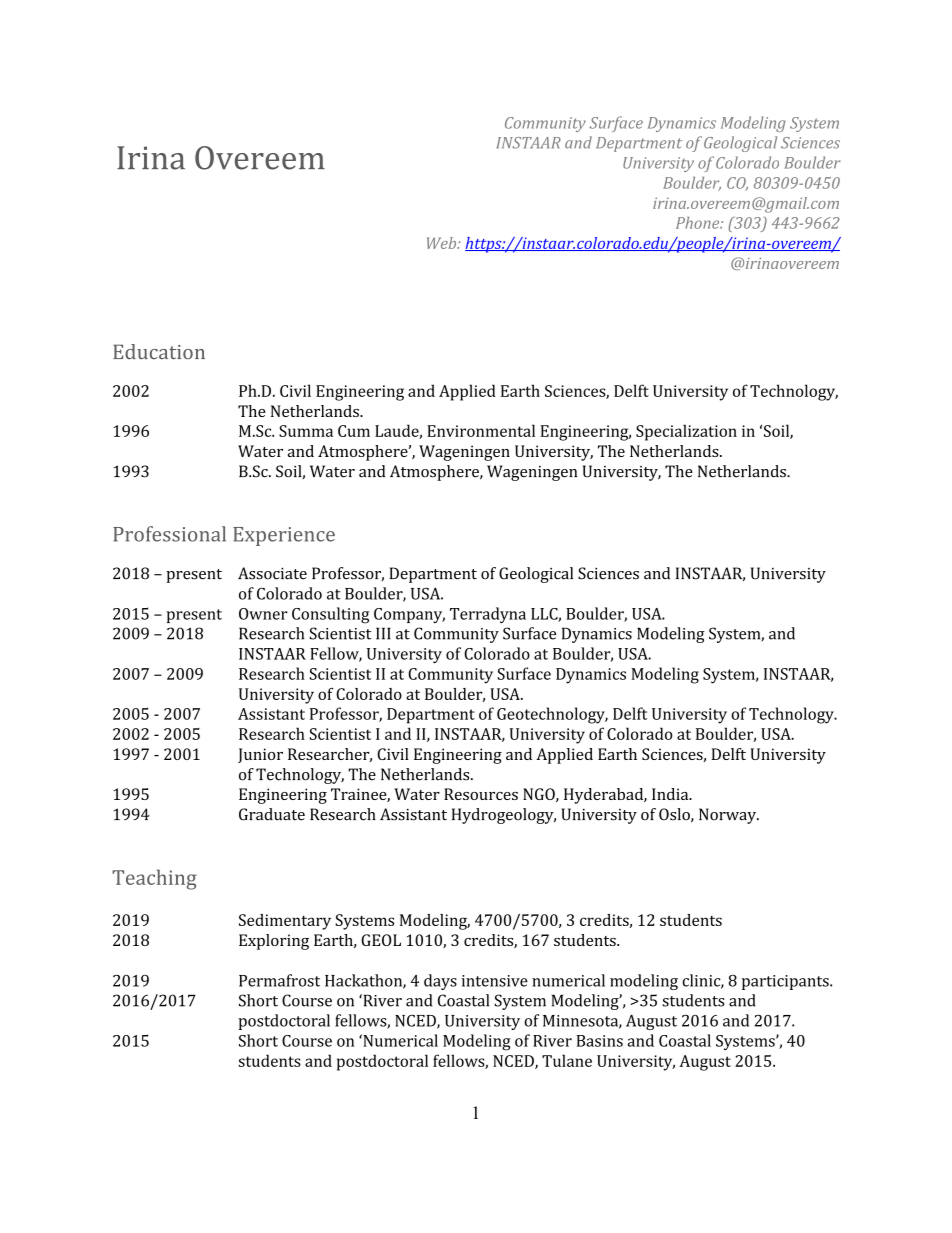  I want to click on days, so click(440, 982).
